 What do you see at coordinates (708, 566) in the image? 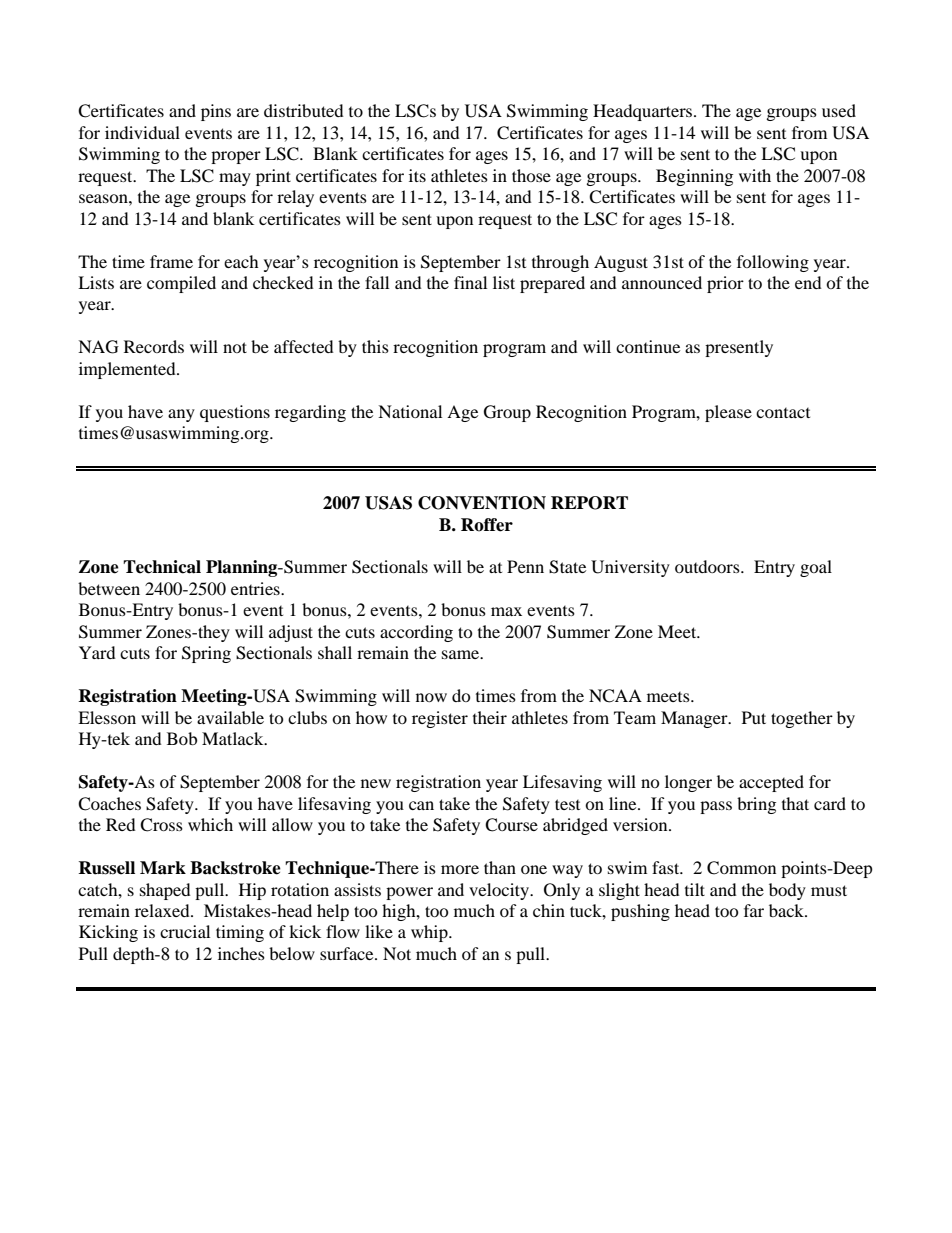
I see `outdoors` at bounding box center [708, 566].
